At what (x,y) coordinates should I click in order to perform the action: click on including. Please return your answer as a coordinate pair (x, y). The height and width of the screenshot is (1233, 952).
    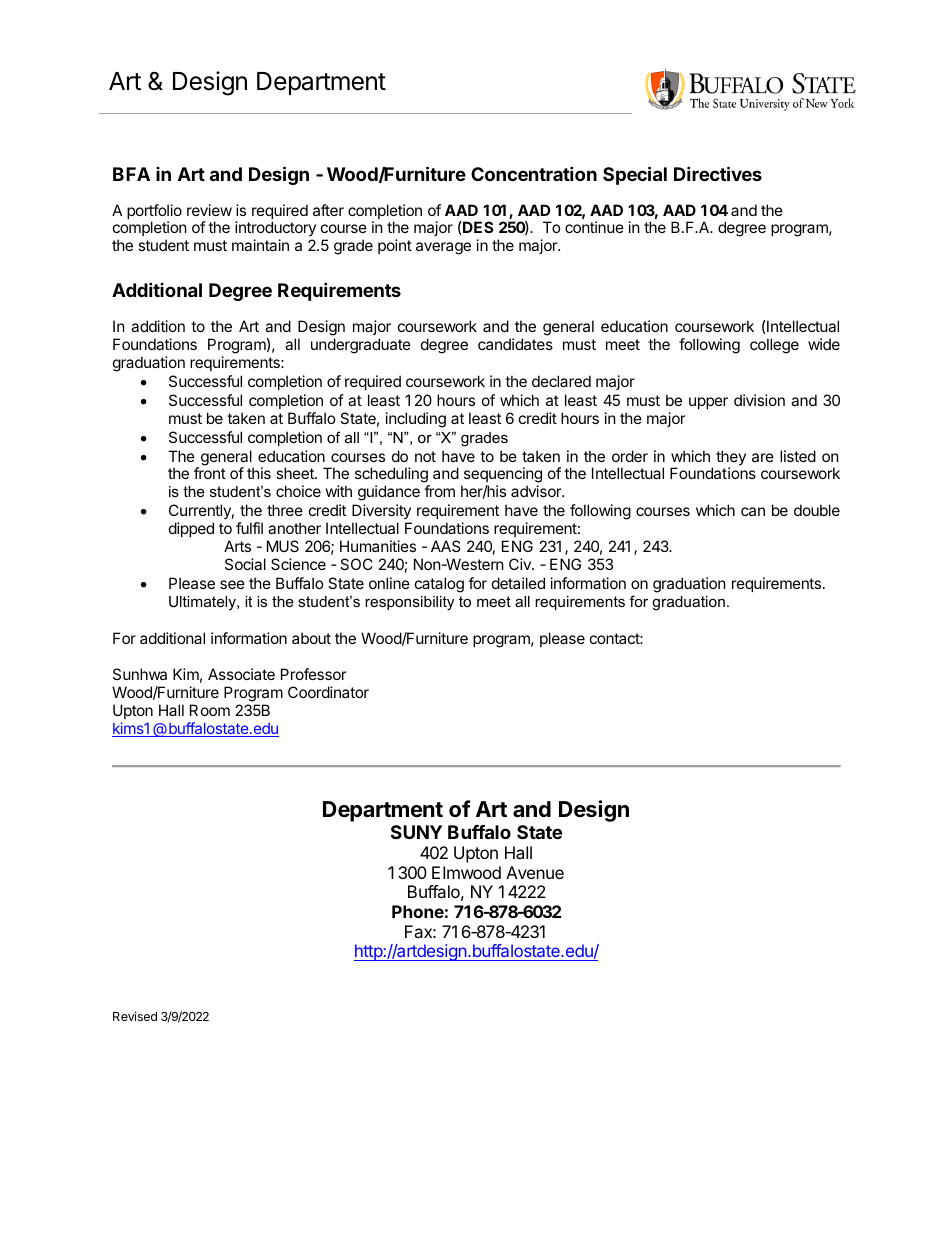
    Looking at the image, I should click on (416, 420).
